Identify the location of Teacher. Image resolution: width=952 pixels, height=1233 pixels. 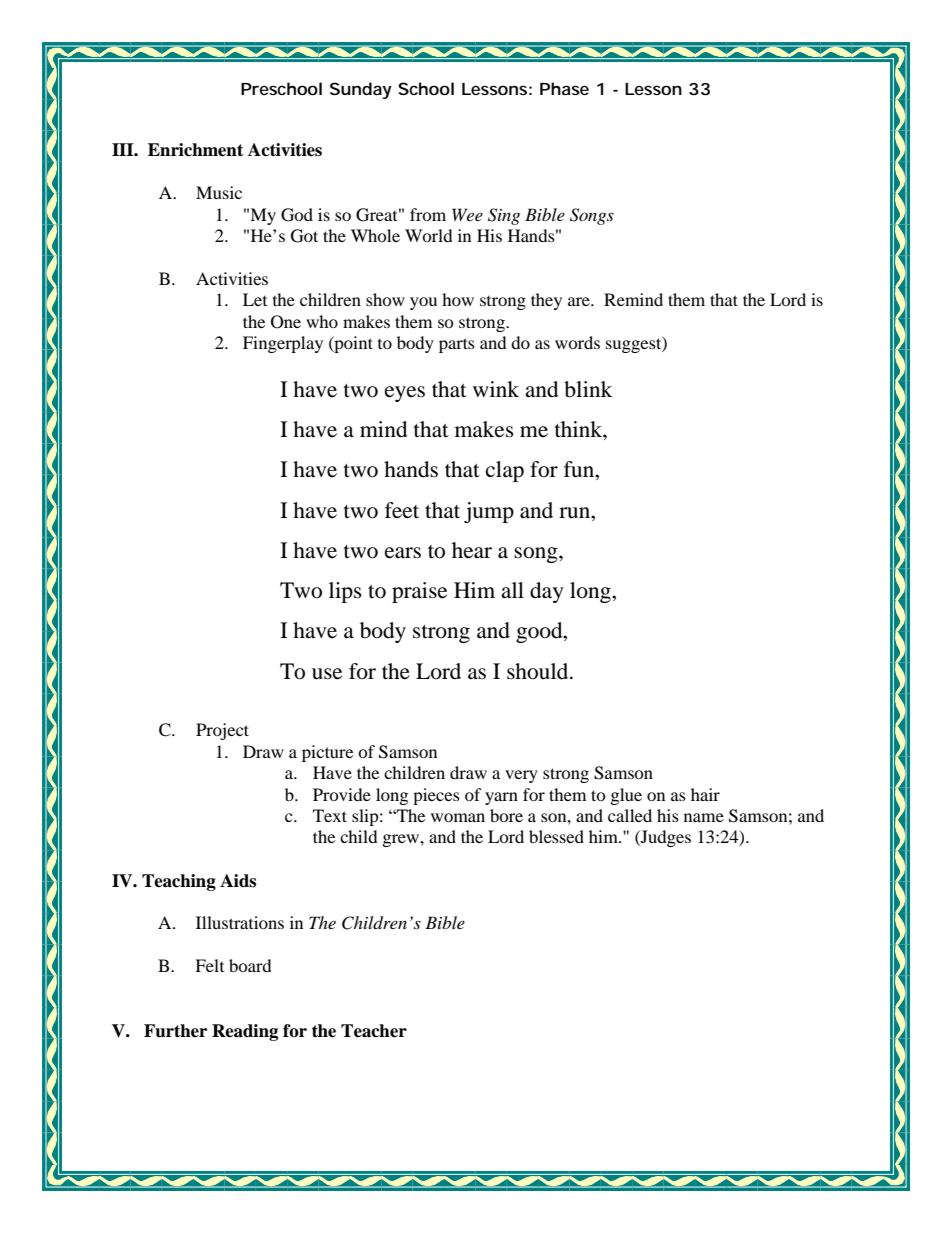
(374, 1031).
